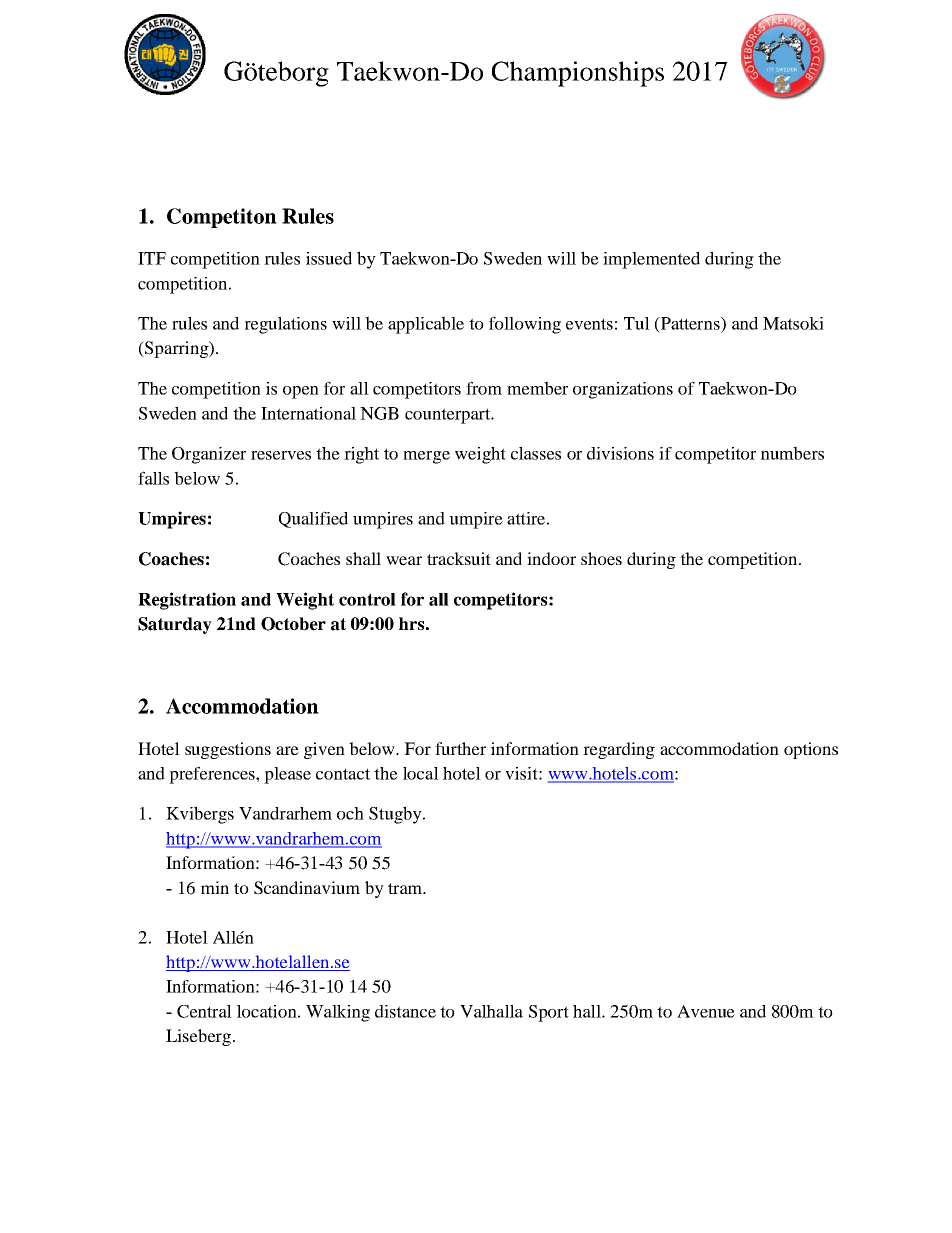 This screenshot has width=952, height=1233. I want to click on Championships, so click(578, 74).
